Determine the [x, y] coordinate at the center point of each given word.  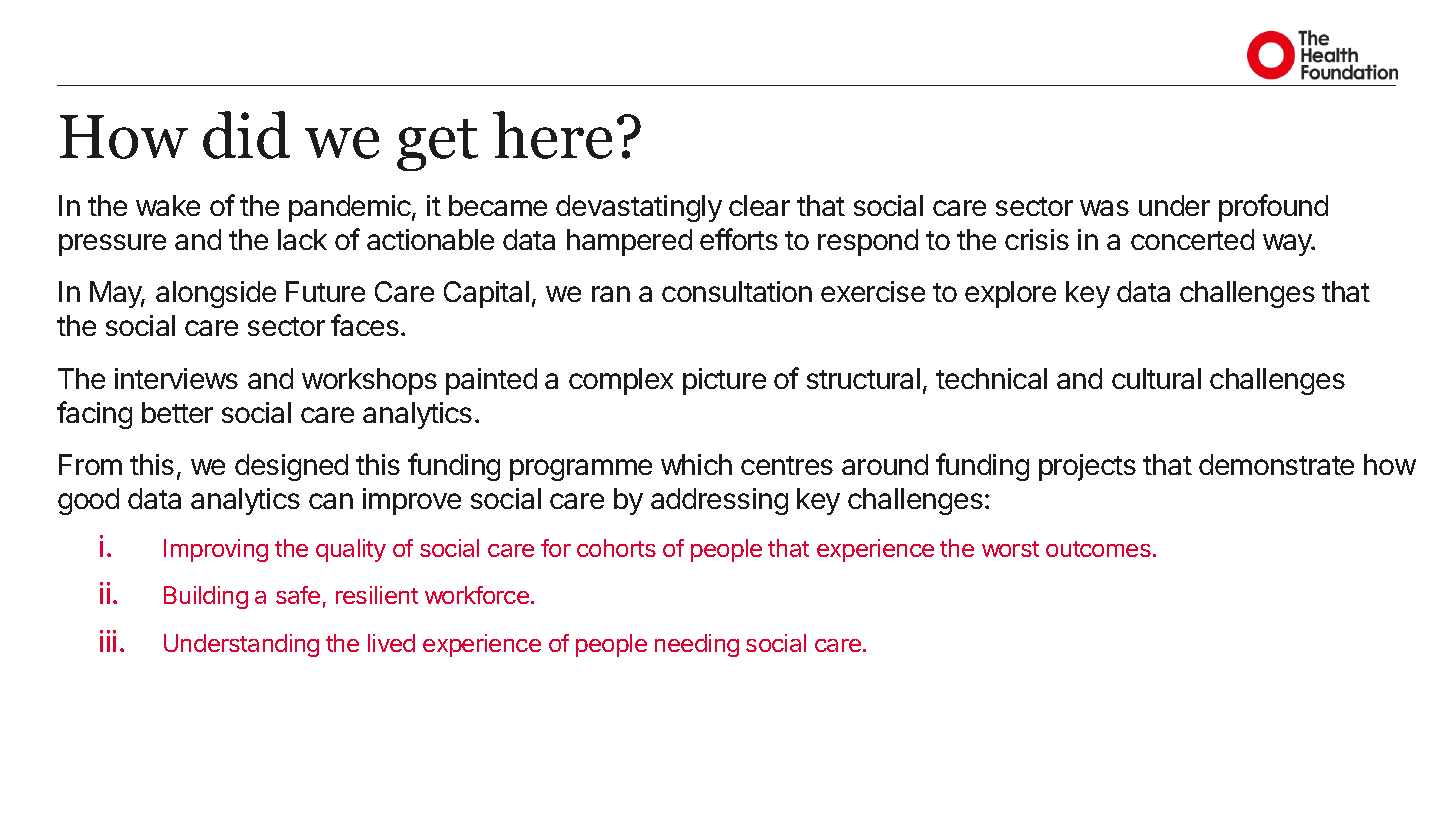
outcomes [1098, 549]
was [1104, 208]
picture [724, 381]
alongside [216, 294]
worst [1010, 549]
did [246, 135]
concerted [1192, 239]
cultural [1156, 378]
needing [697, 645]
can [331, 501]
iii [108, 641]
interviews [176, 378]
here [552, 135]
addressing [719, 501]
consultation [737, 291]
